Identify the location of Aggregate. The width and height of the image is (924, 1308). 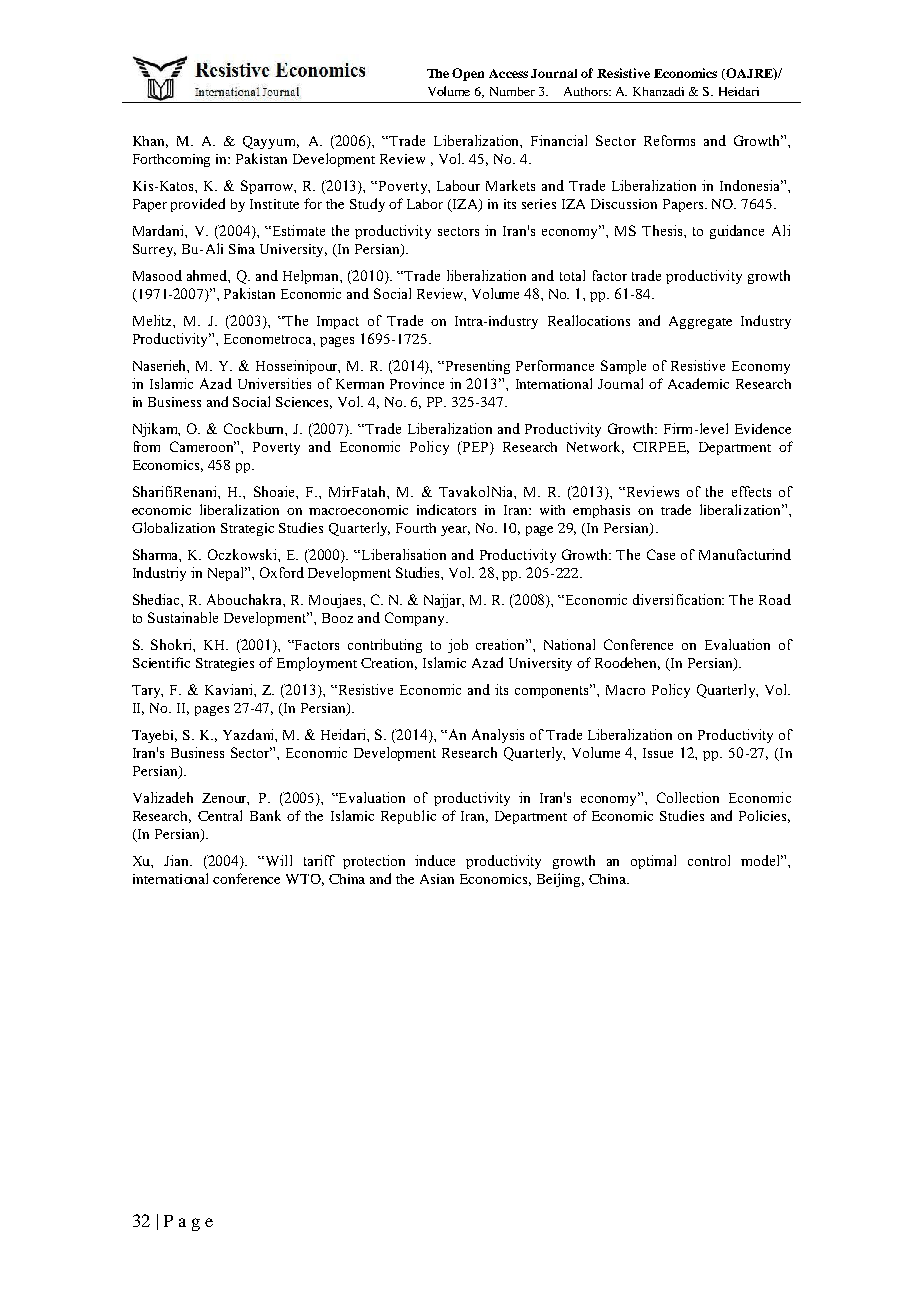
(700, 322).
